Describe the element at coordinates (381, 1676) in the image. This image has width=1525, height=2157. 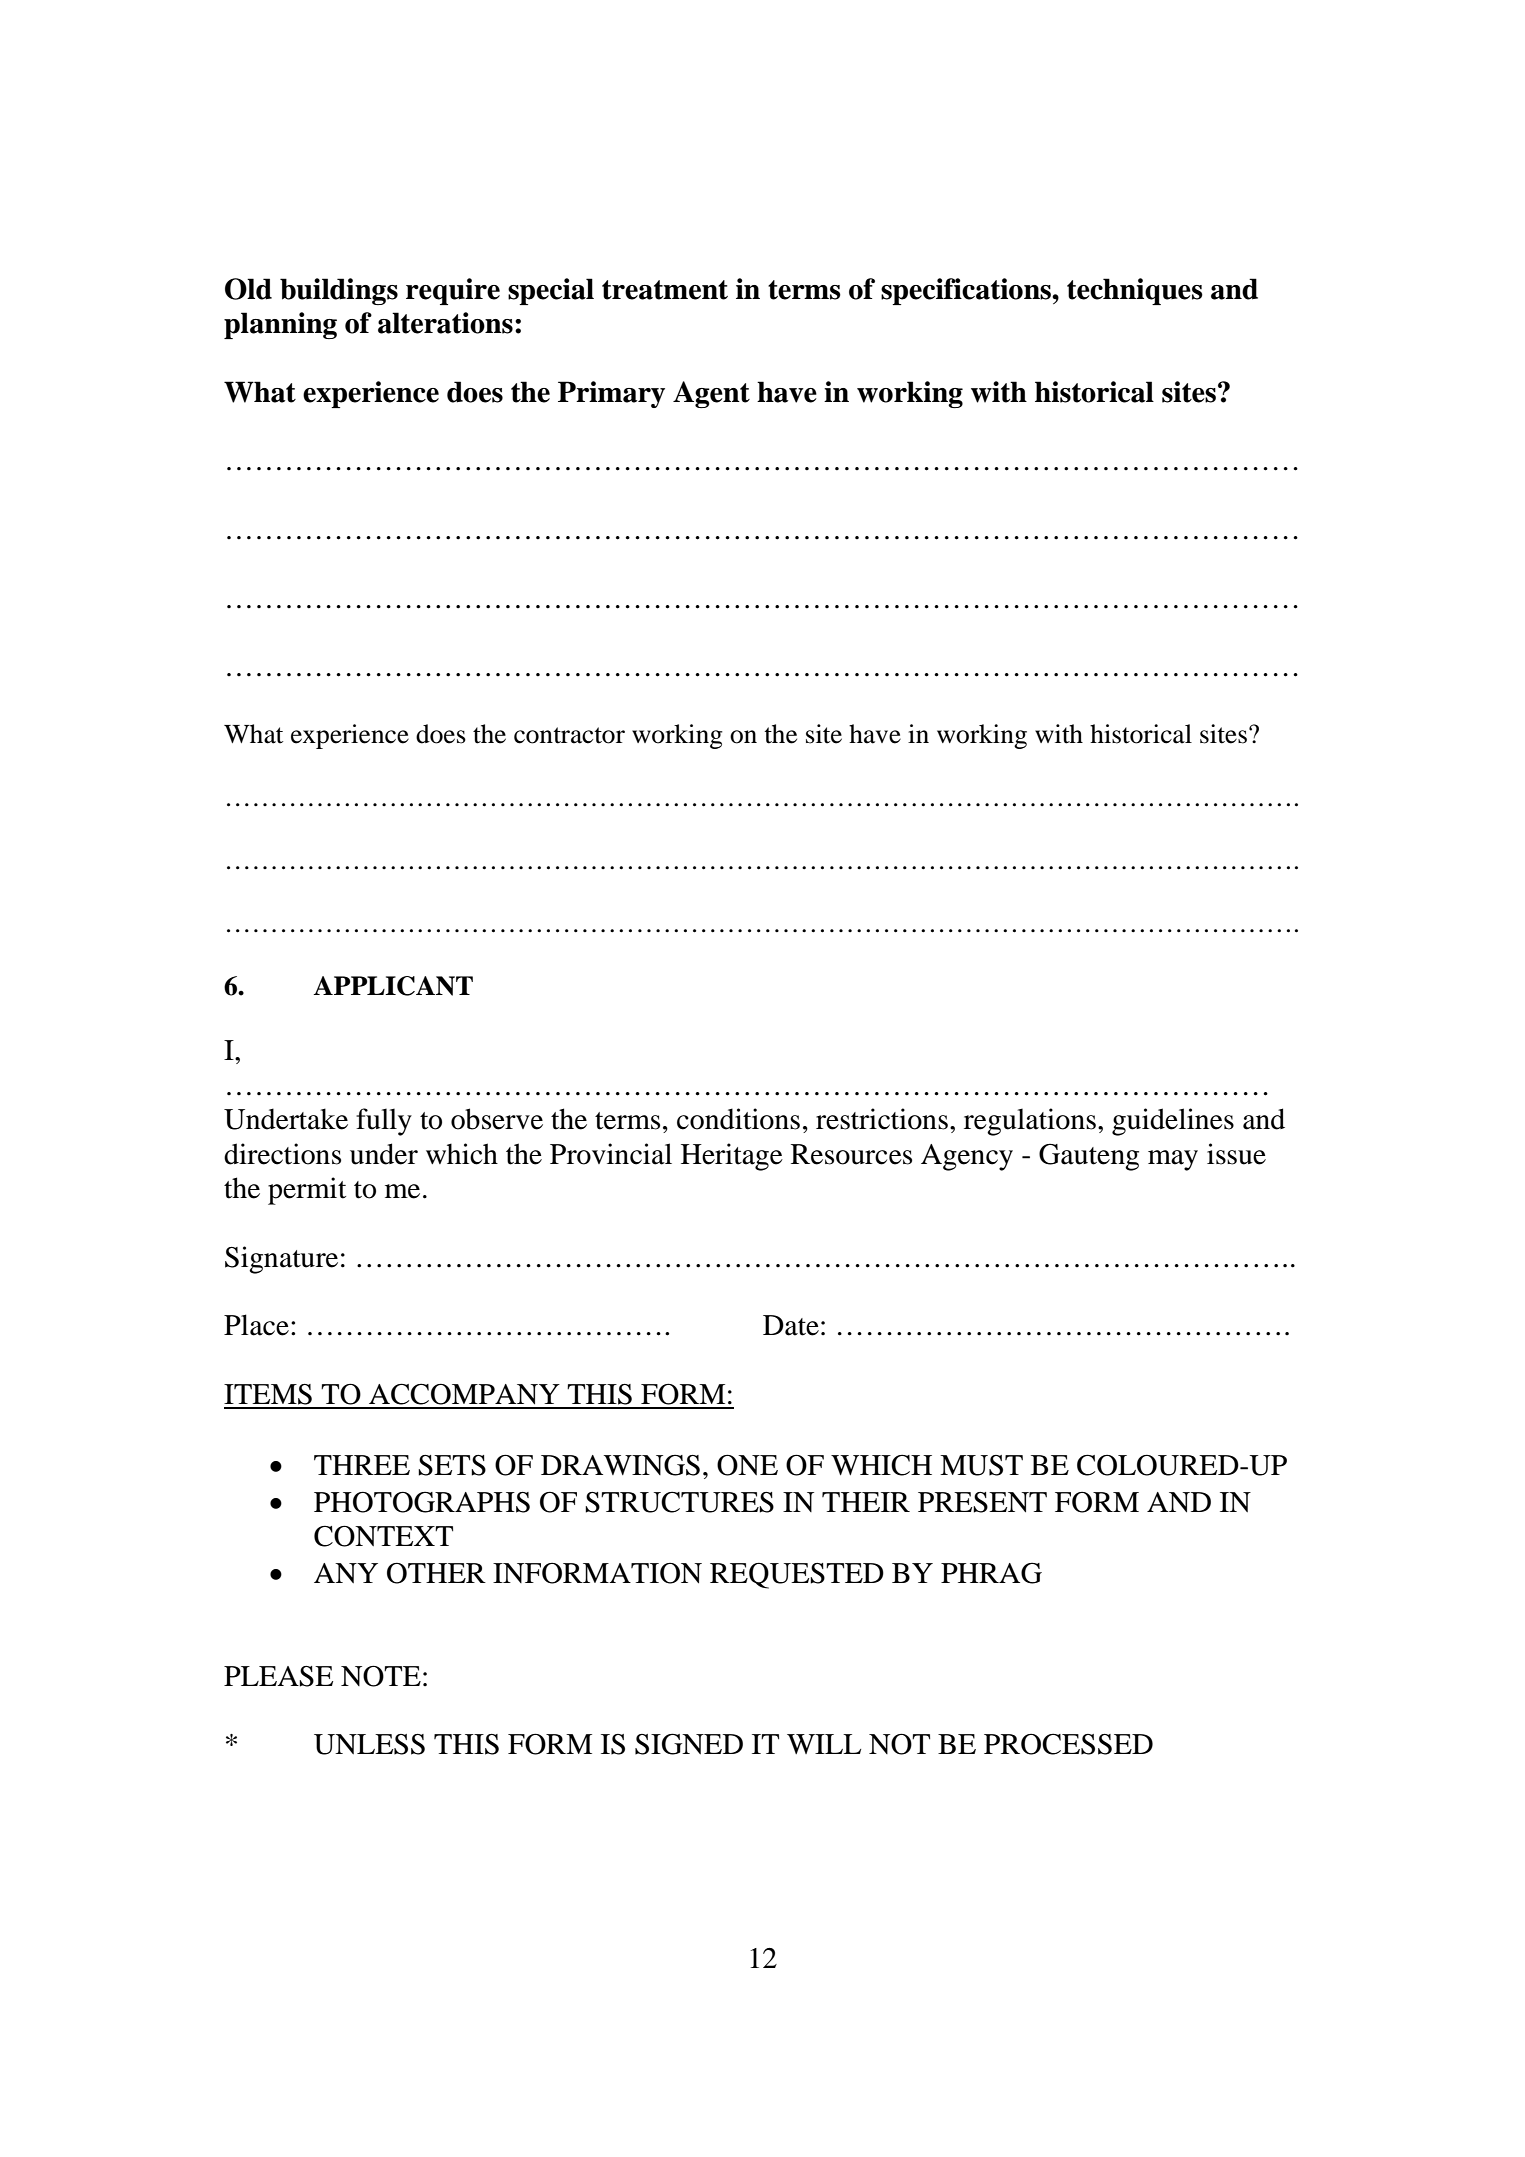
I see `NOTE` at that location.
